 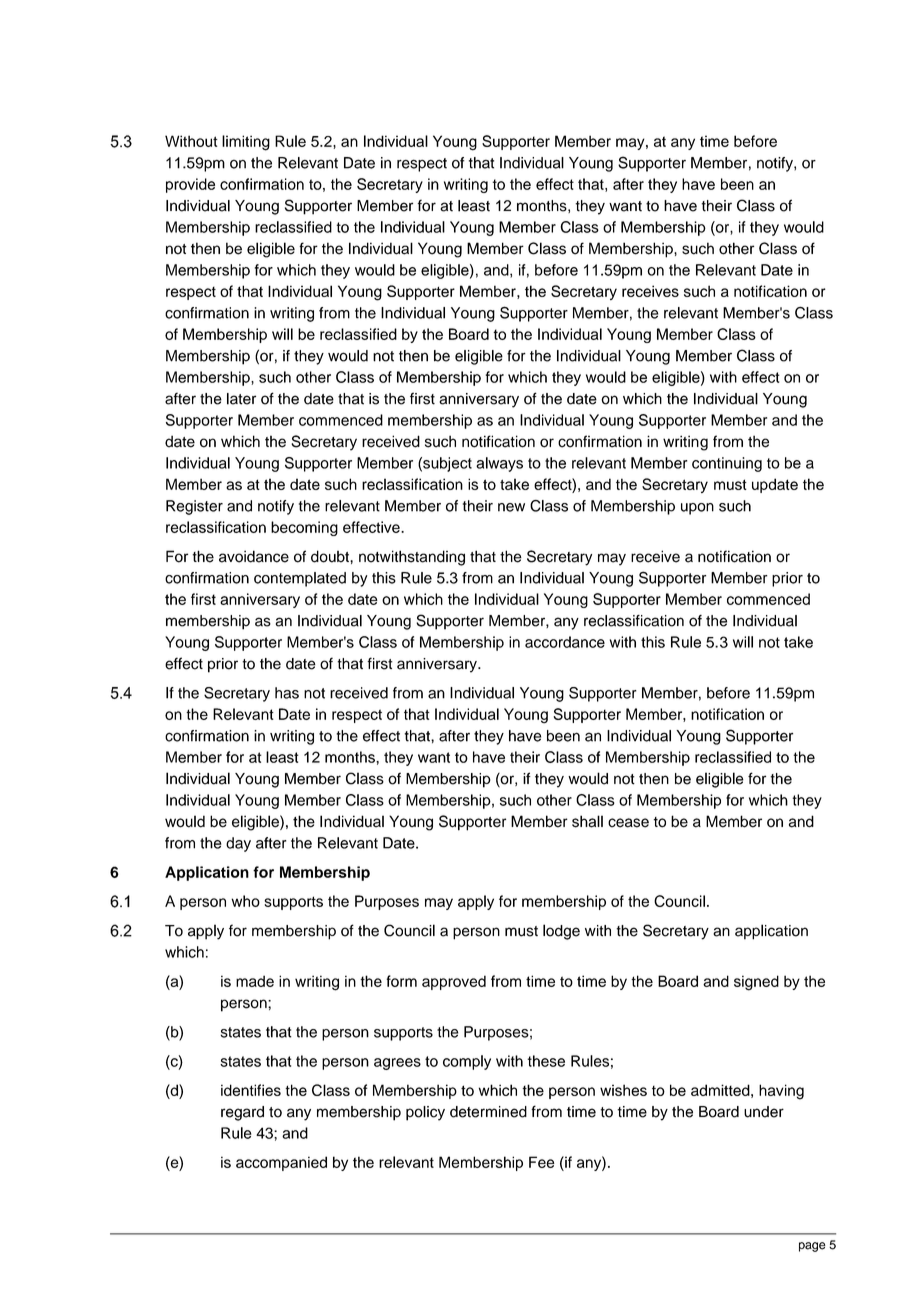 I want to click on cease, so click(x=628, y=823).
